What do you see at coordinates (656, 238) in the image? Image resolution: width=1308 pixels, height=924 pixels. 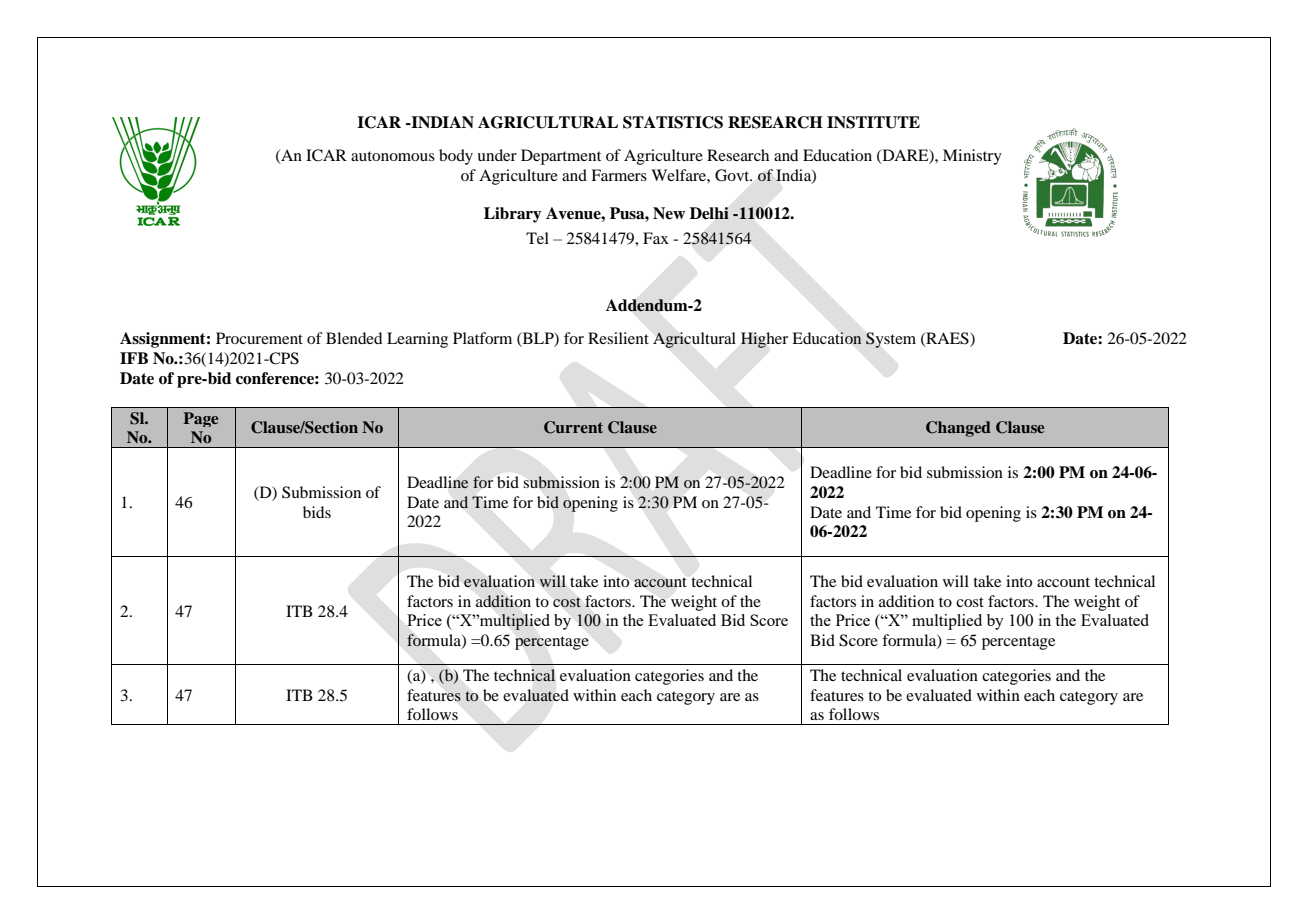 I see `Fax` at bounding box center [656, 238].
